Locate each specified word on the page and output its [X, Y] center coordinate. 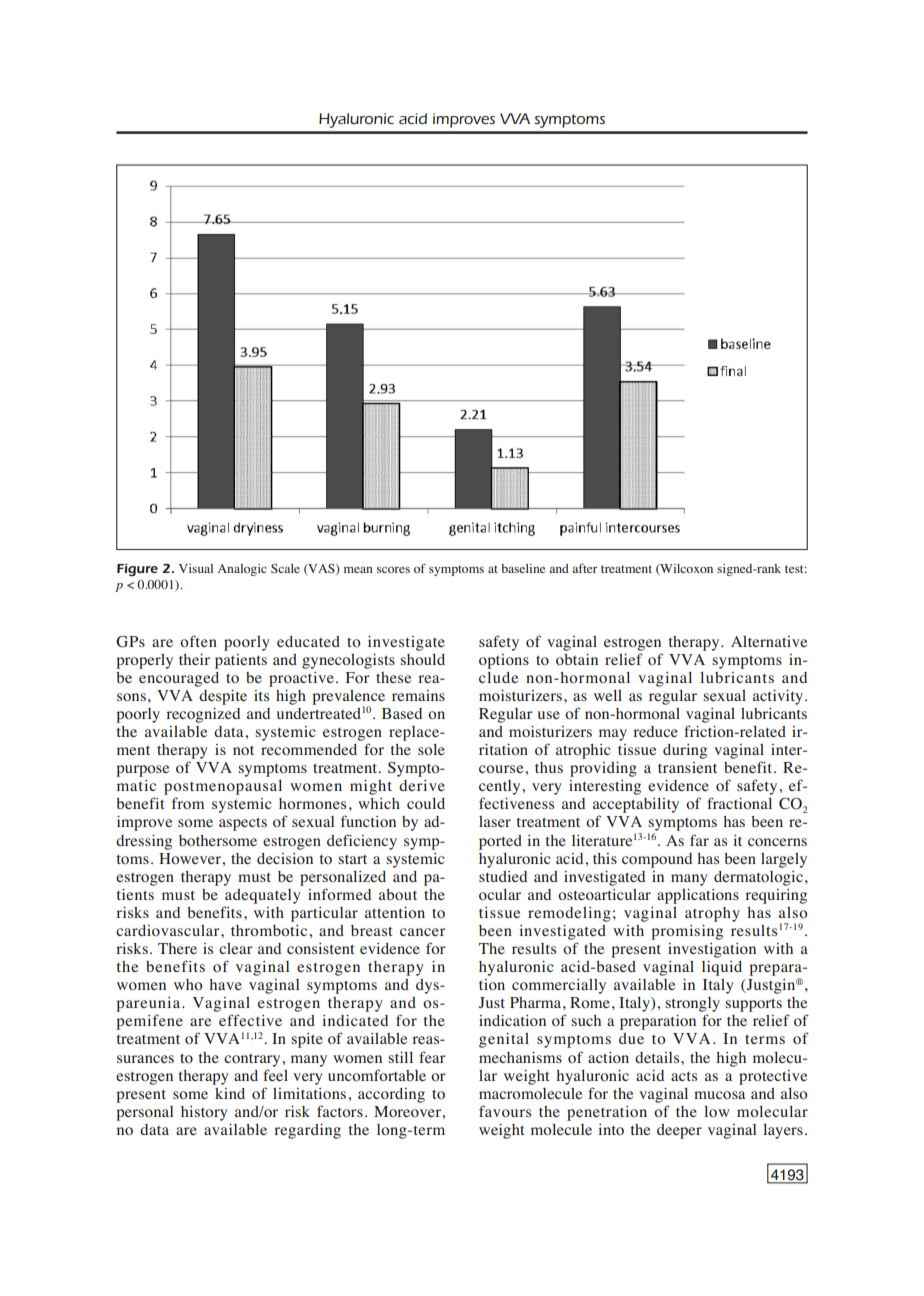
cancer [423, 932]
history [204, 1113]
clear [236, 948]
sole [431, 749]
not [243, 750]
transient [687, 767]
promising [687, 932]
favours [505, 1111]
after [585, 568]
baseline [523, 568]
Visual [196, 568]
